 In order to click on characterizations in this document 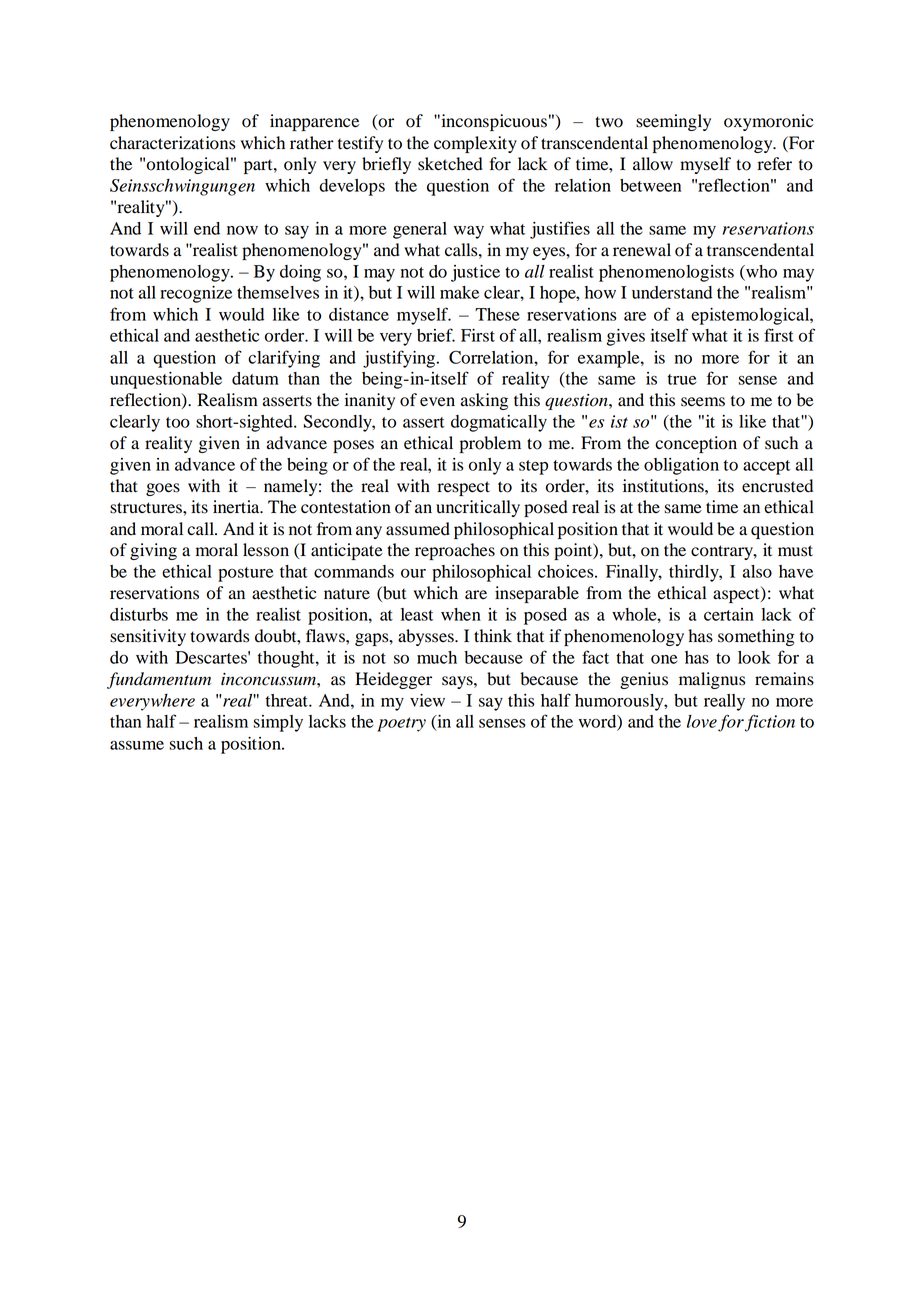, I will do `click(172, 143)`.
